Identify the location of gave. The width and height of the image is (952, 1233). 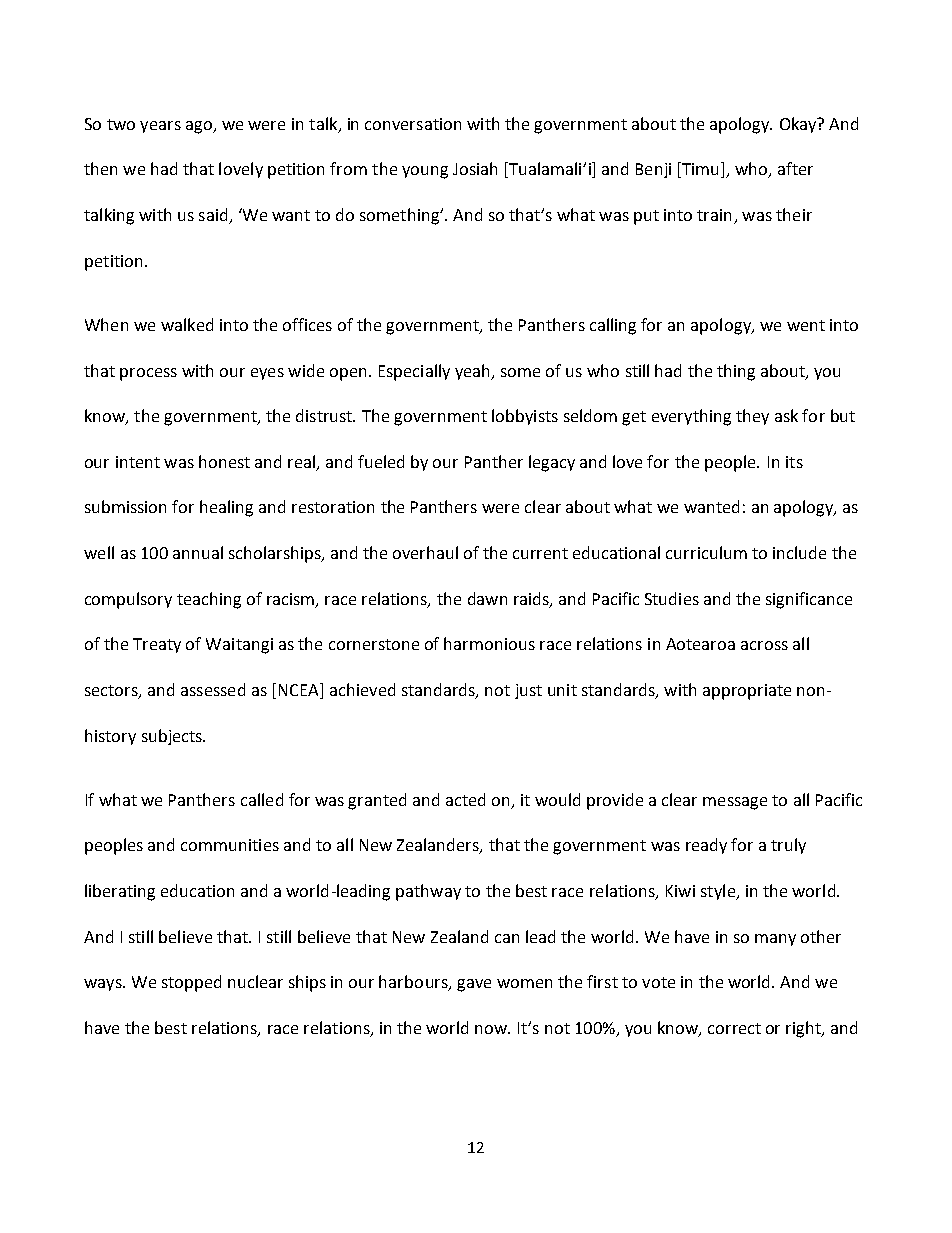
(474, 985).
